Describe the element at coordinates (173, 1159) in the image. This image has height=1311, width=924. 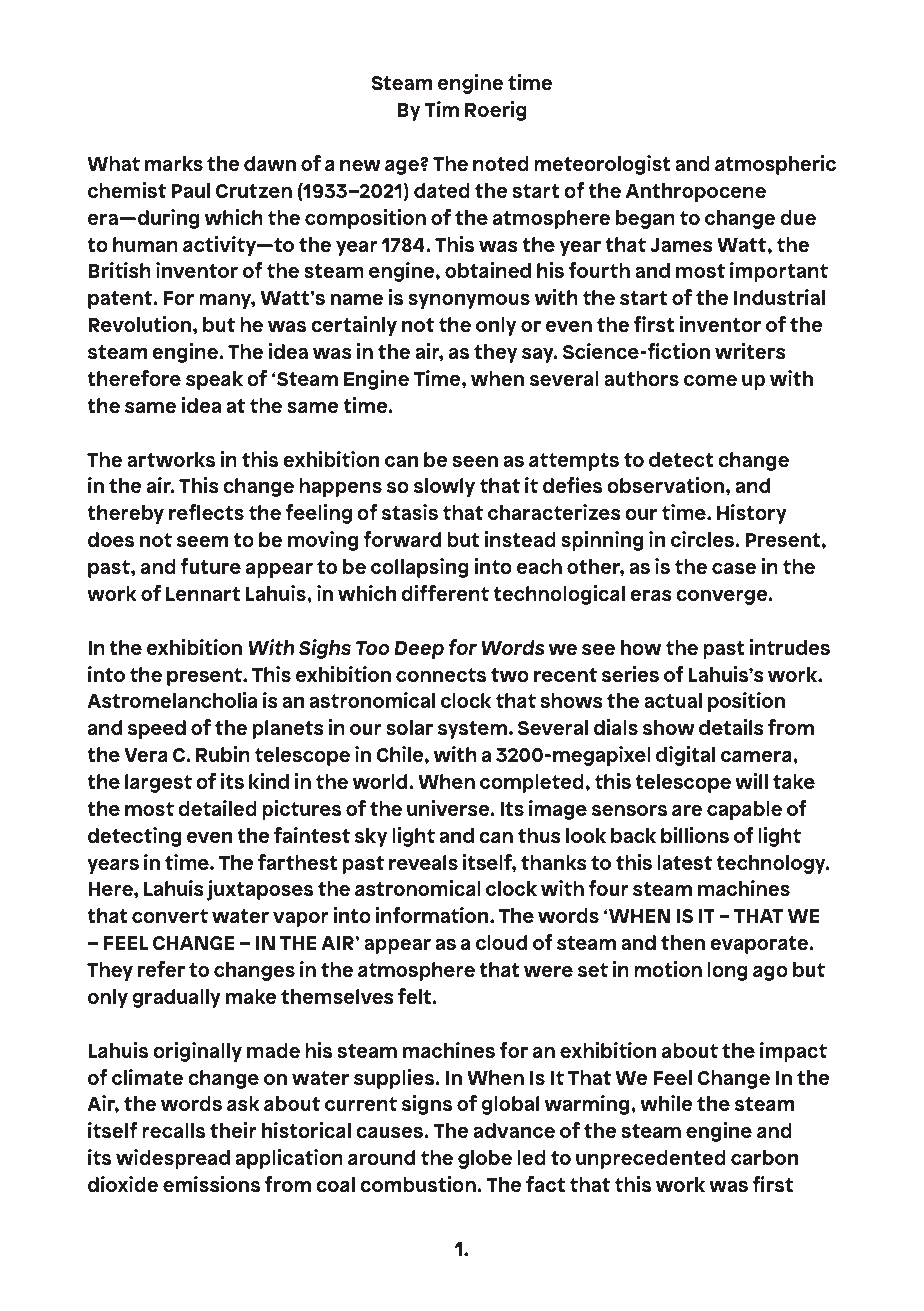
I see `widespread` at that location.
